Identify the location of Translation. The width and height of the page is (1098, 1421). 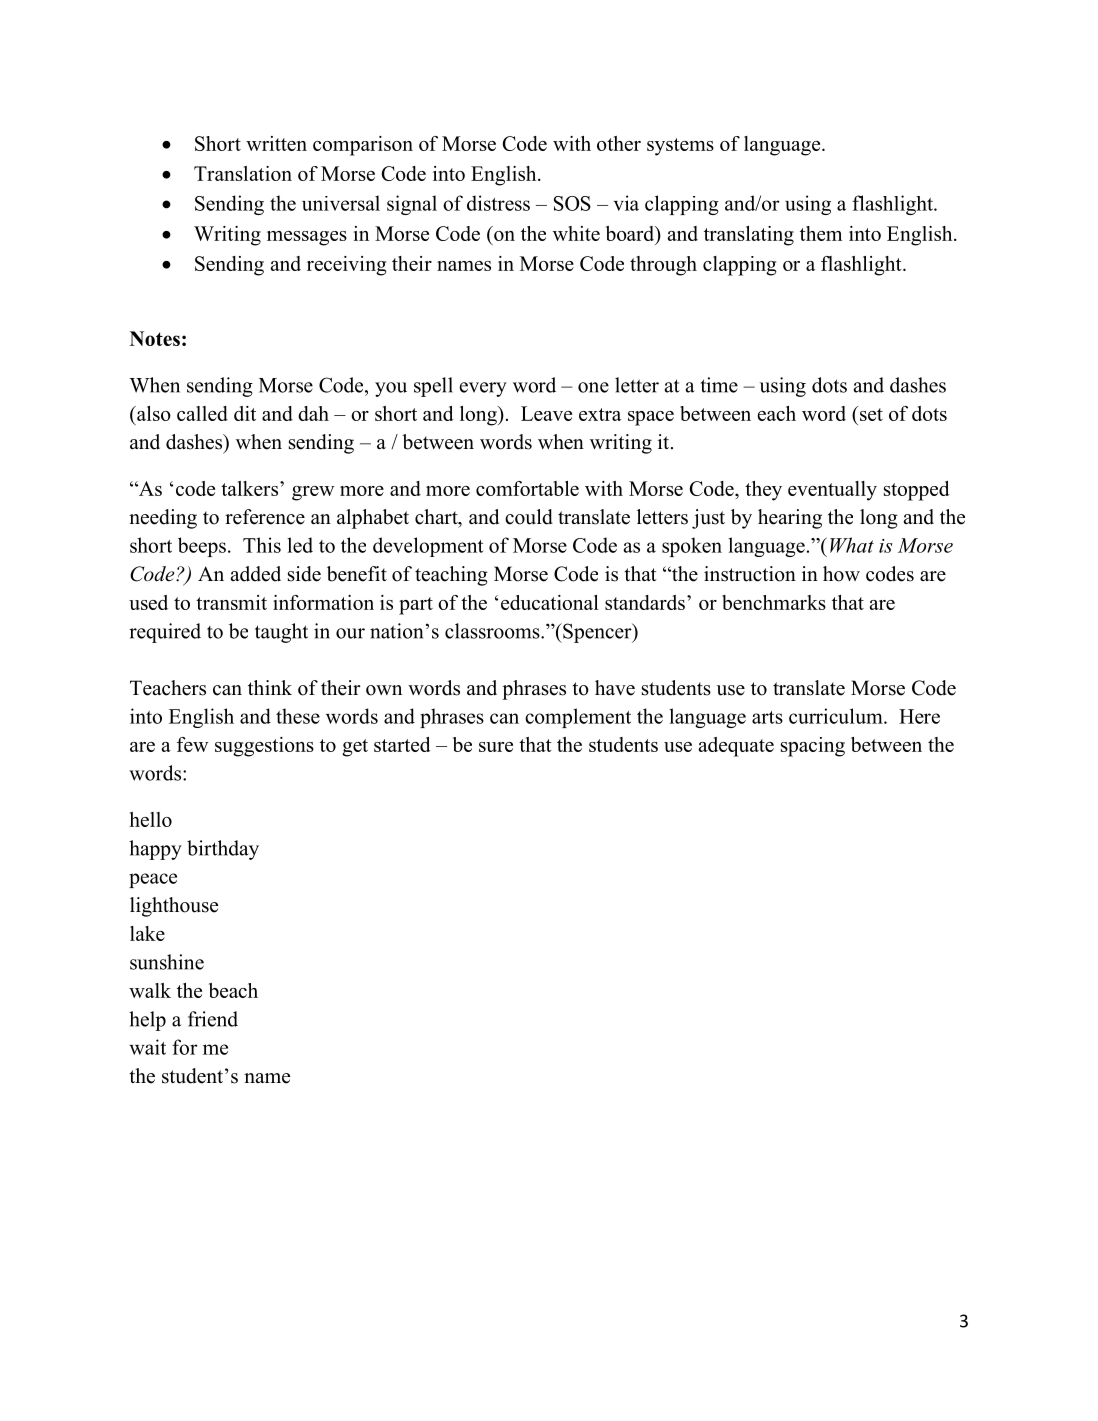
(243, 173).
